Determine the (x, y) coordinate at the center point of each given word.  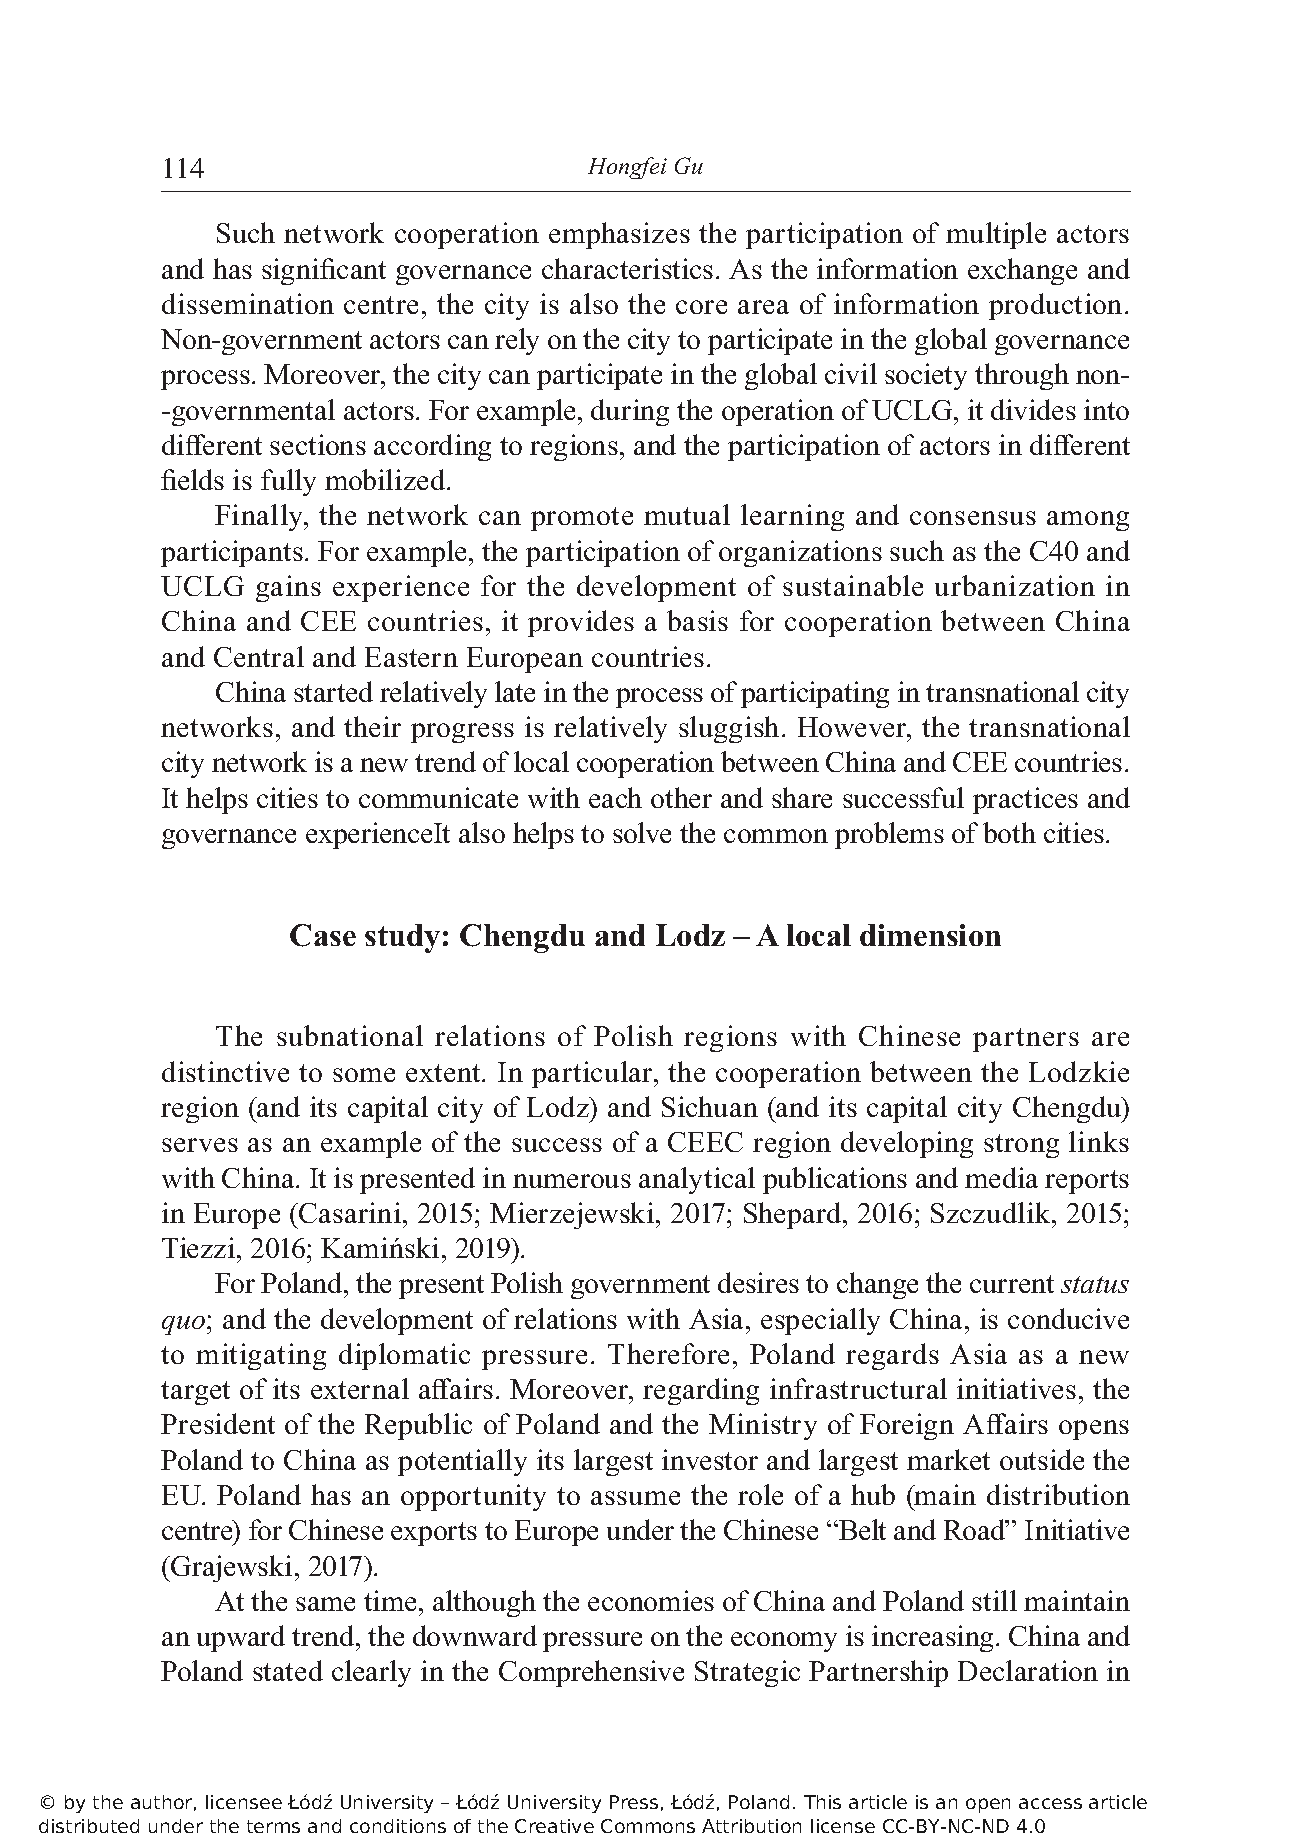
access (1050, 1803)
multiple (996, 235)
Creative (554, 1826)
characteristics (627, 268)
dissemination (248, 303)
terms (273, 1826)
